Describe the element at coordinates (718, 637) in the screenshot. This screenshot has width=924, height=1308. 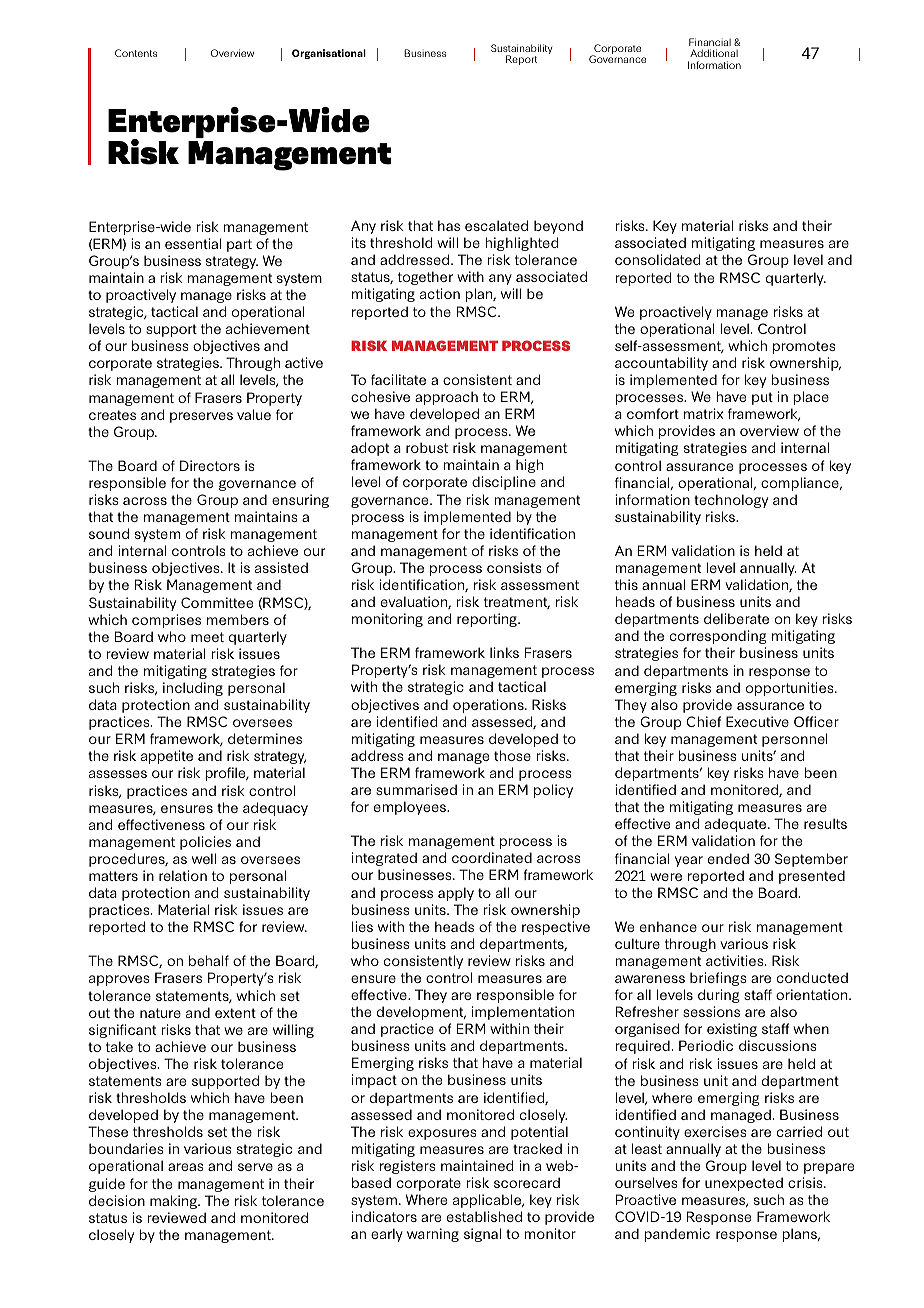
I see `corresponding` at that location.
